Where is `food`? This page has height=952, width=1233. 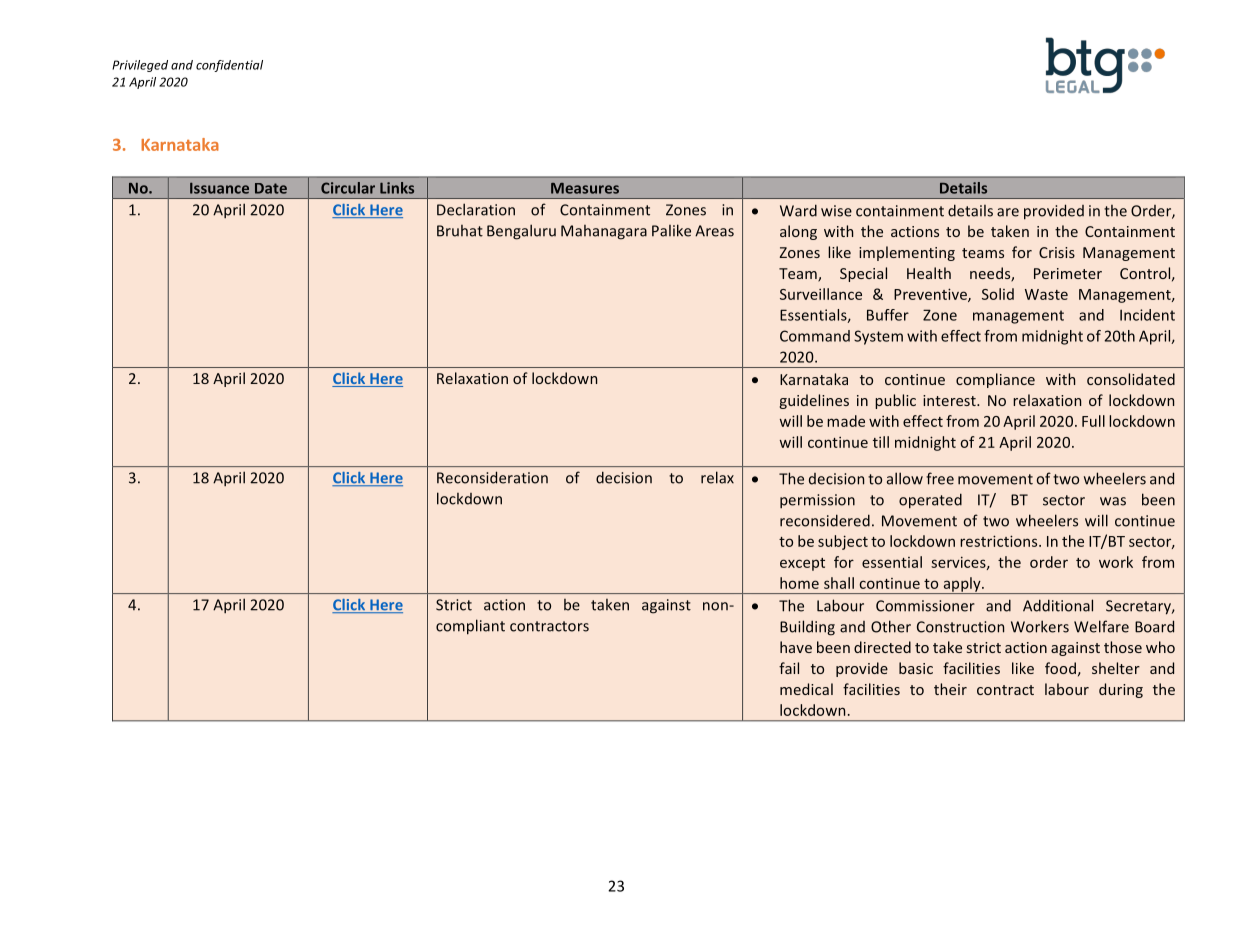 food is located at coordinates (1060, 668).
